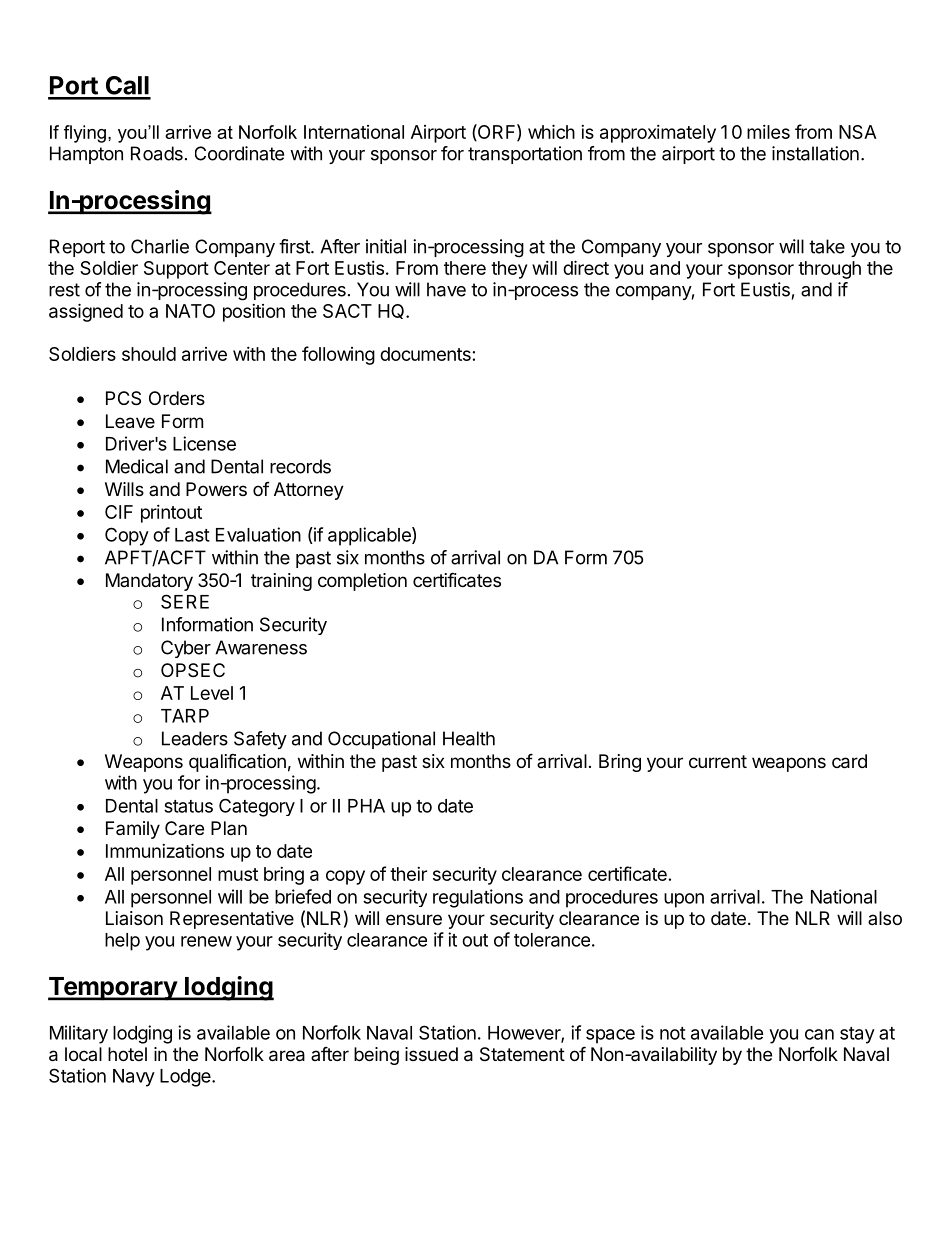 Image resolution: width=952 pixels, height=1233 pixels. I want to click on installation, so click(815, 153).
